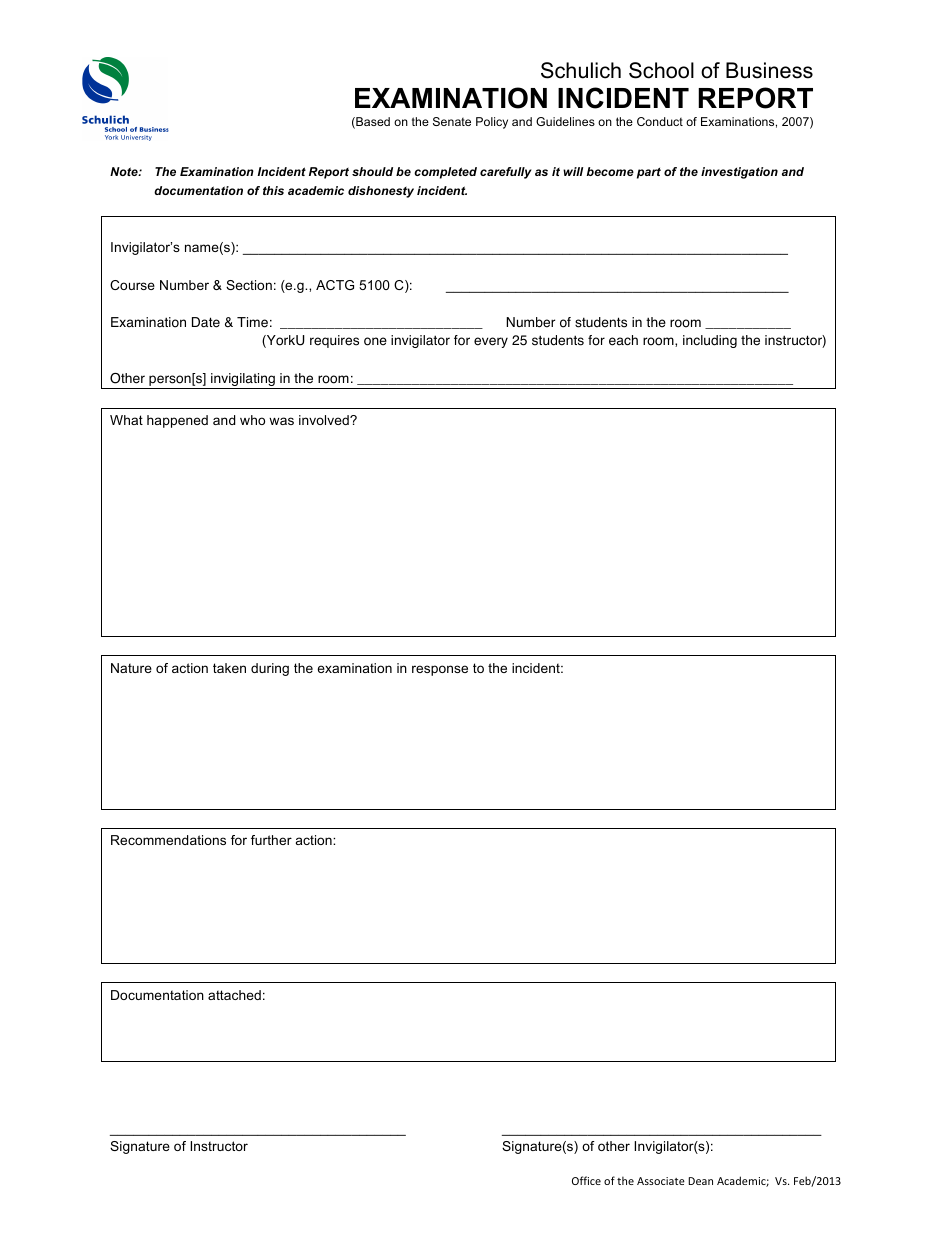 This document has width=952, height=1233. I want to click on attached, so click(234, 995).
